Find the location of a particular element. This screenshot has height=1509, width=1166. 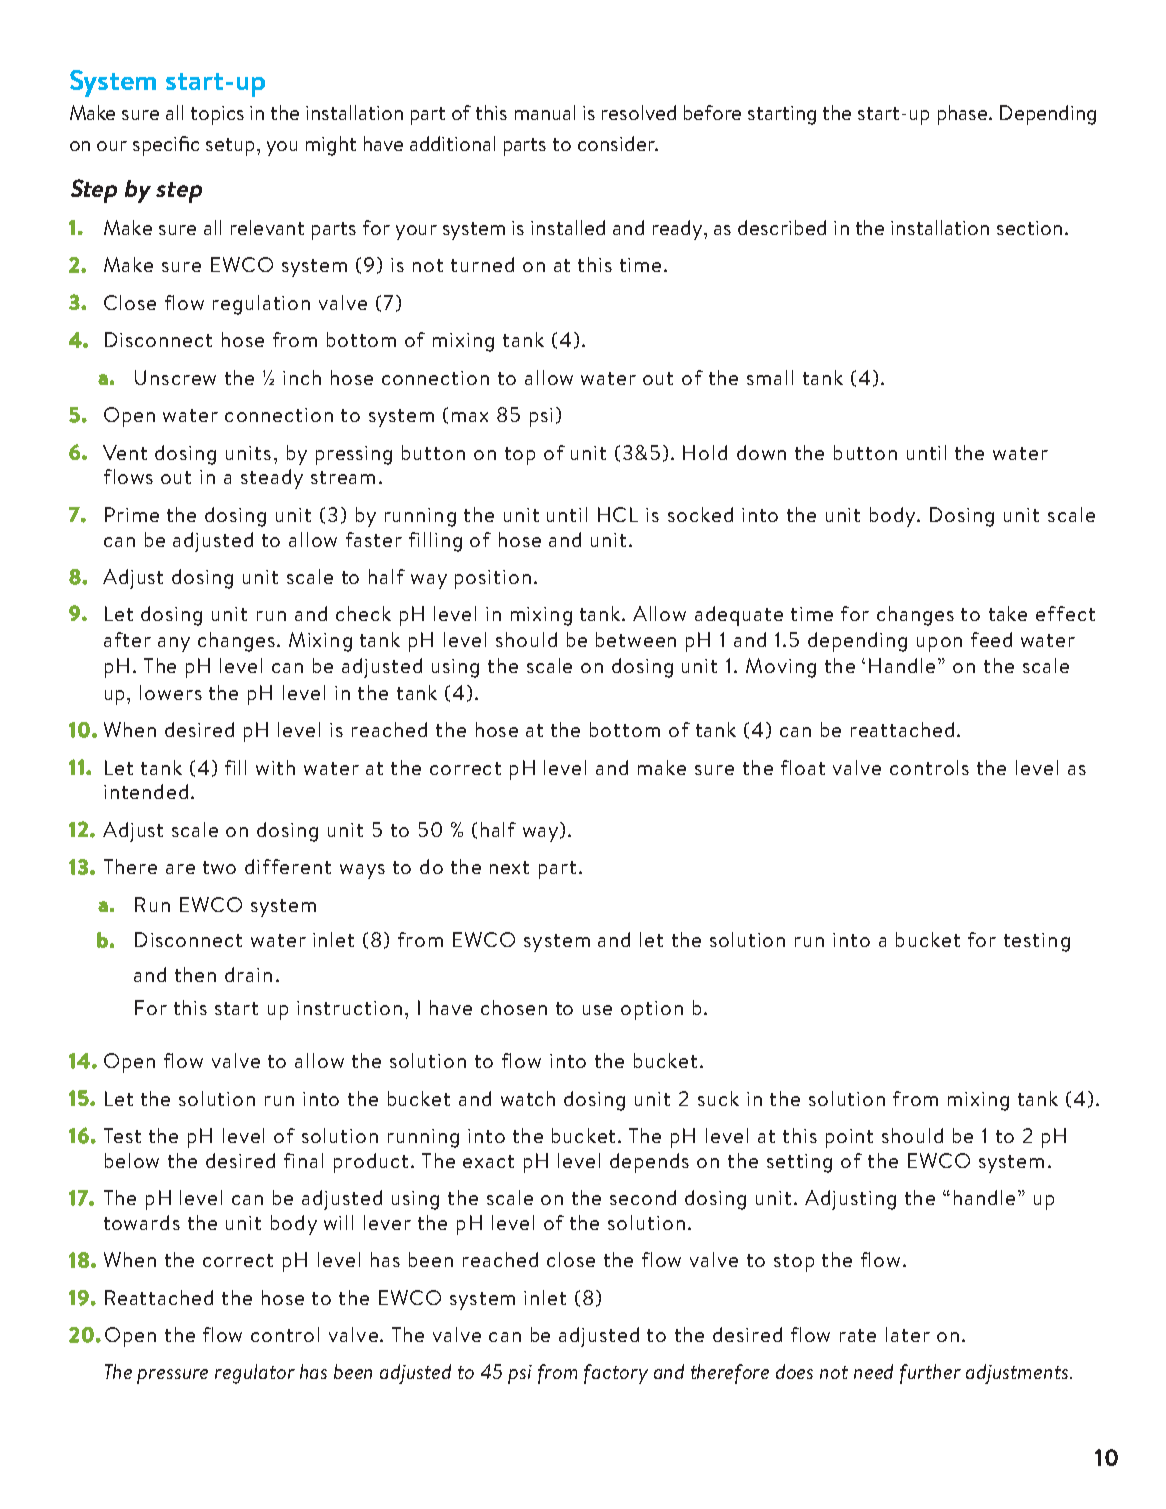

regulator is located at coordinates (255, 1374).
